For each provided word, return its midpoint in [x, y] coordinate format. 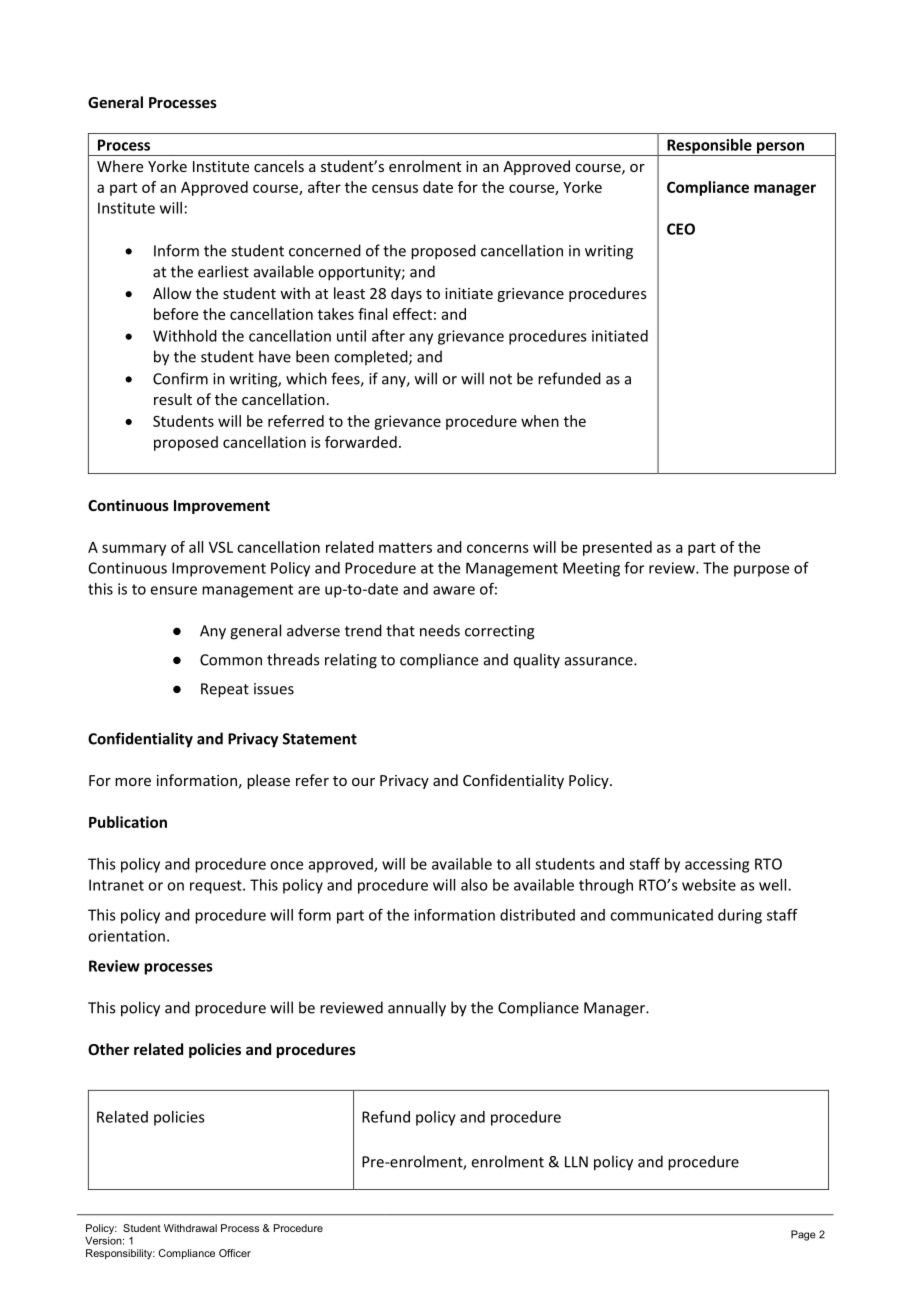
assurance [600, 661]
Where [120, 166]
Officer [235, 1253]
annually [417, 1009]
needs [440, 630]
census [395, 188]
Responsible [709, 147]
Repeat [225, 690]
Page [803, 1235]
